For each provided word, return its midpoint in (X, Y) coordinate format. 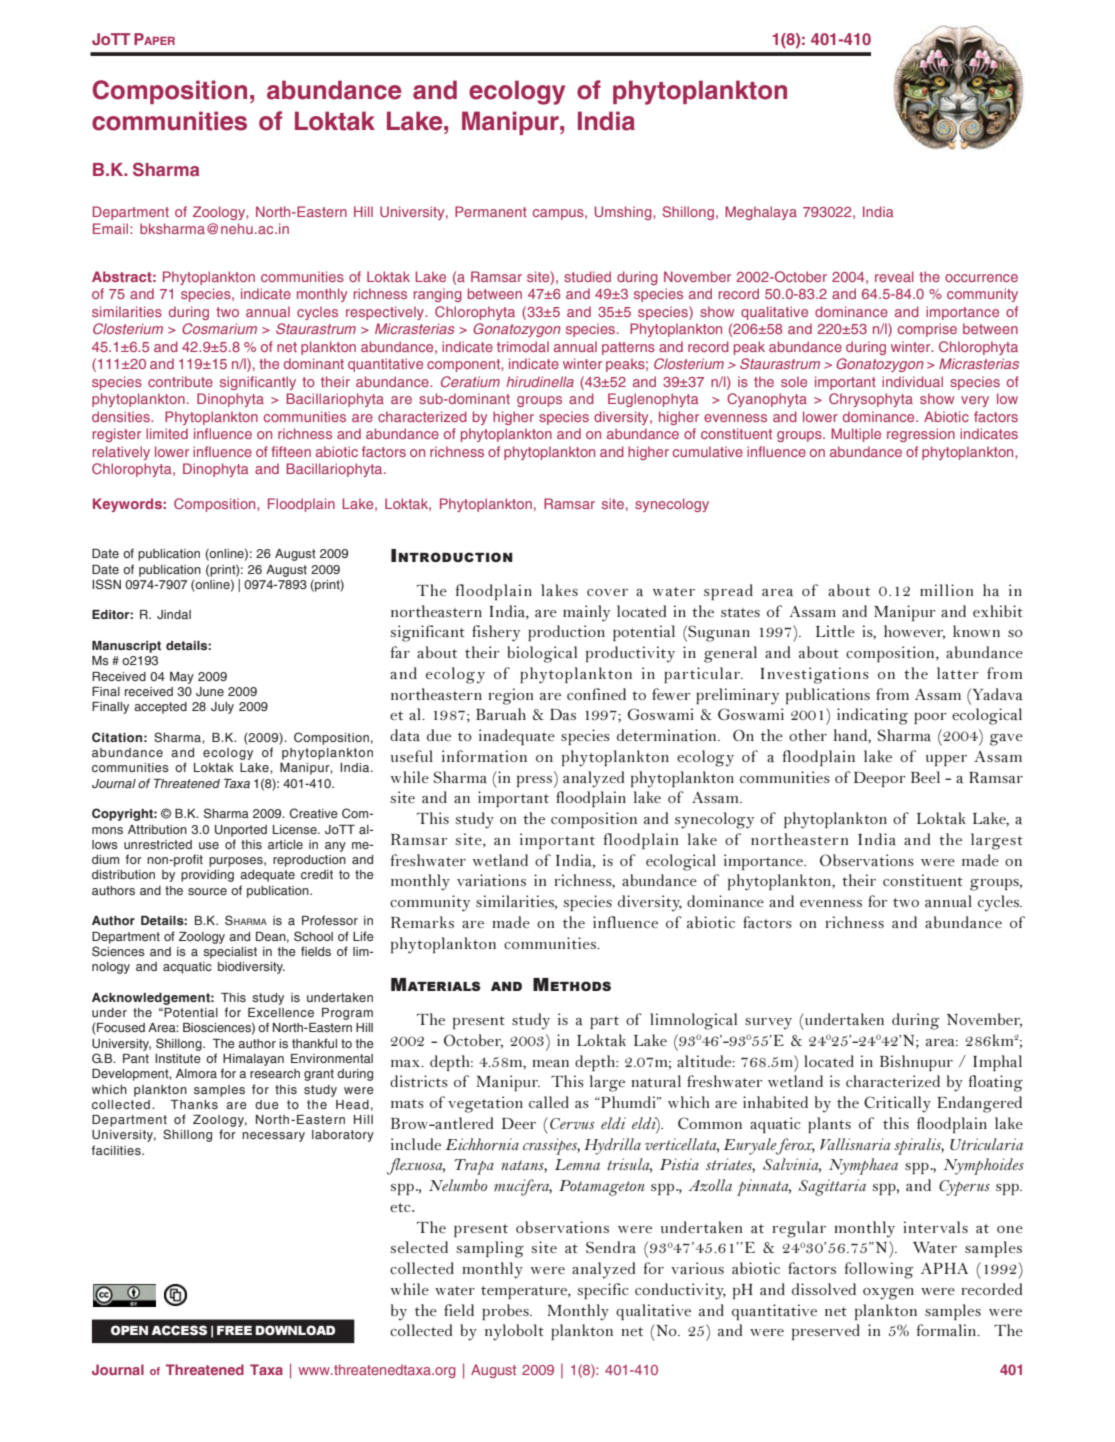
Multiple (856, 435)
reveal (894, 276)
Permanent (491, 211)
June (210, 691)
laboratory (343, 1136)
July (222, 708)
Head (352, 1104)
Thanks (194, 1104)
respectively (386, 313)
